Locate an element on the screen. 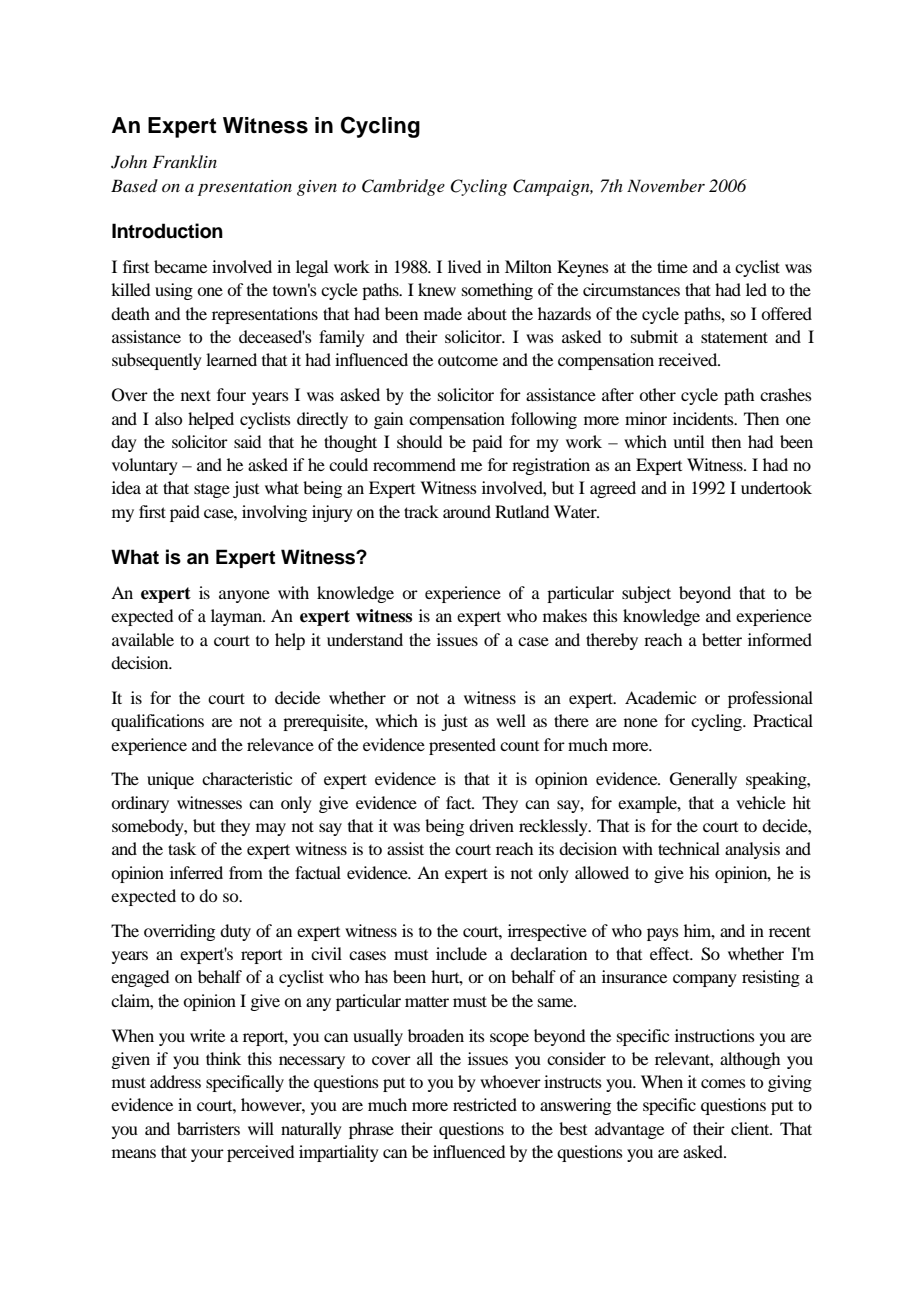  November is located at coordinates (666, 185).
